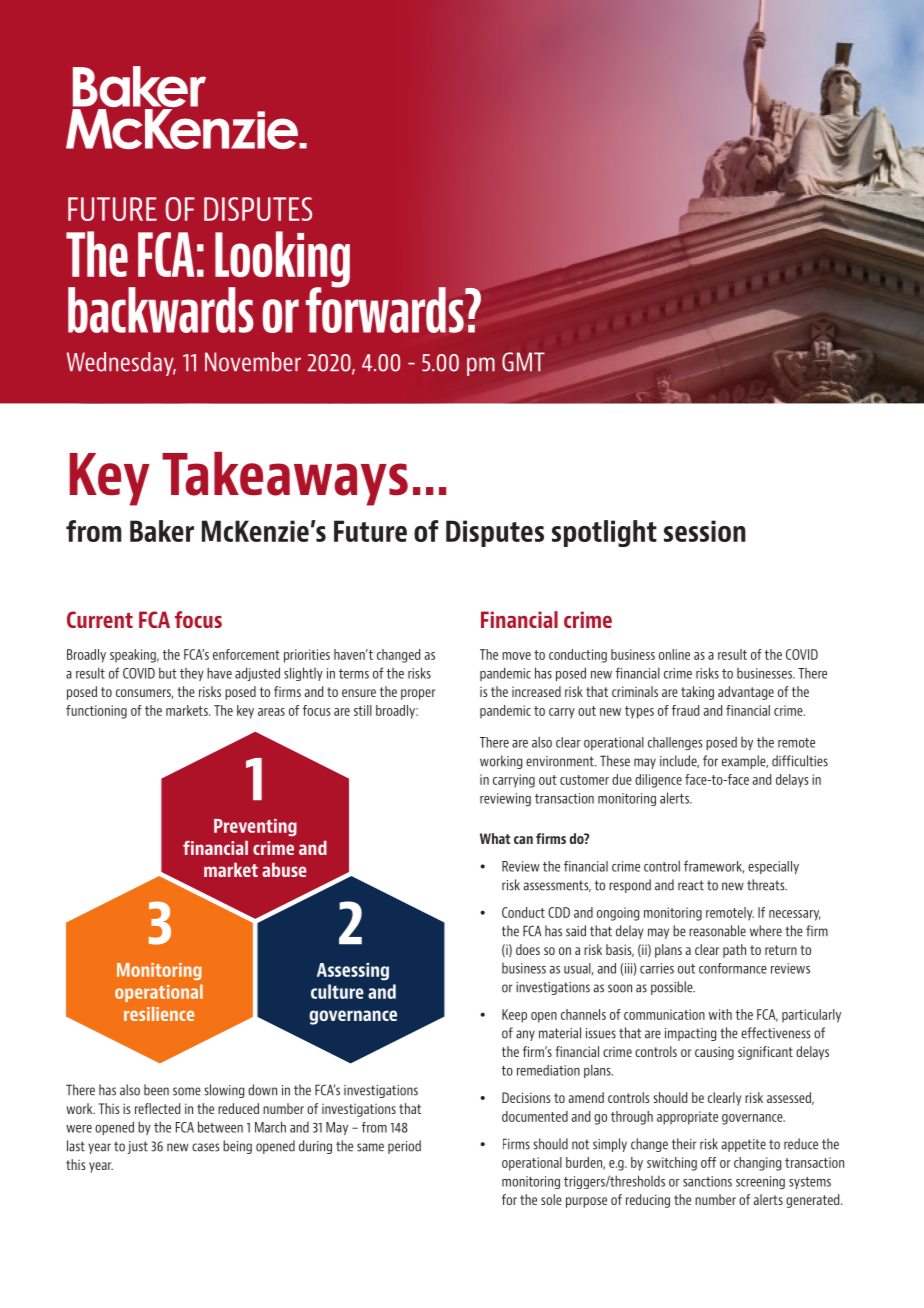 This screenshot has width=924, height=1308. Describe the element at coordinates (386, 309) in the screenshot. I see `forwards` at that location.
